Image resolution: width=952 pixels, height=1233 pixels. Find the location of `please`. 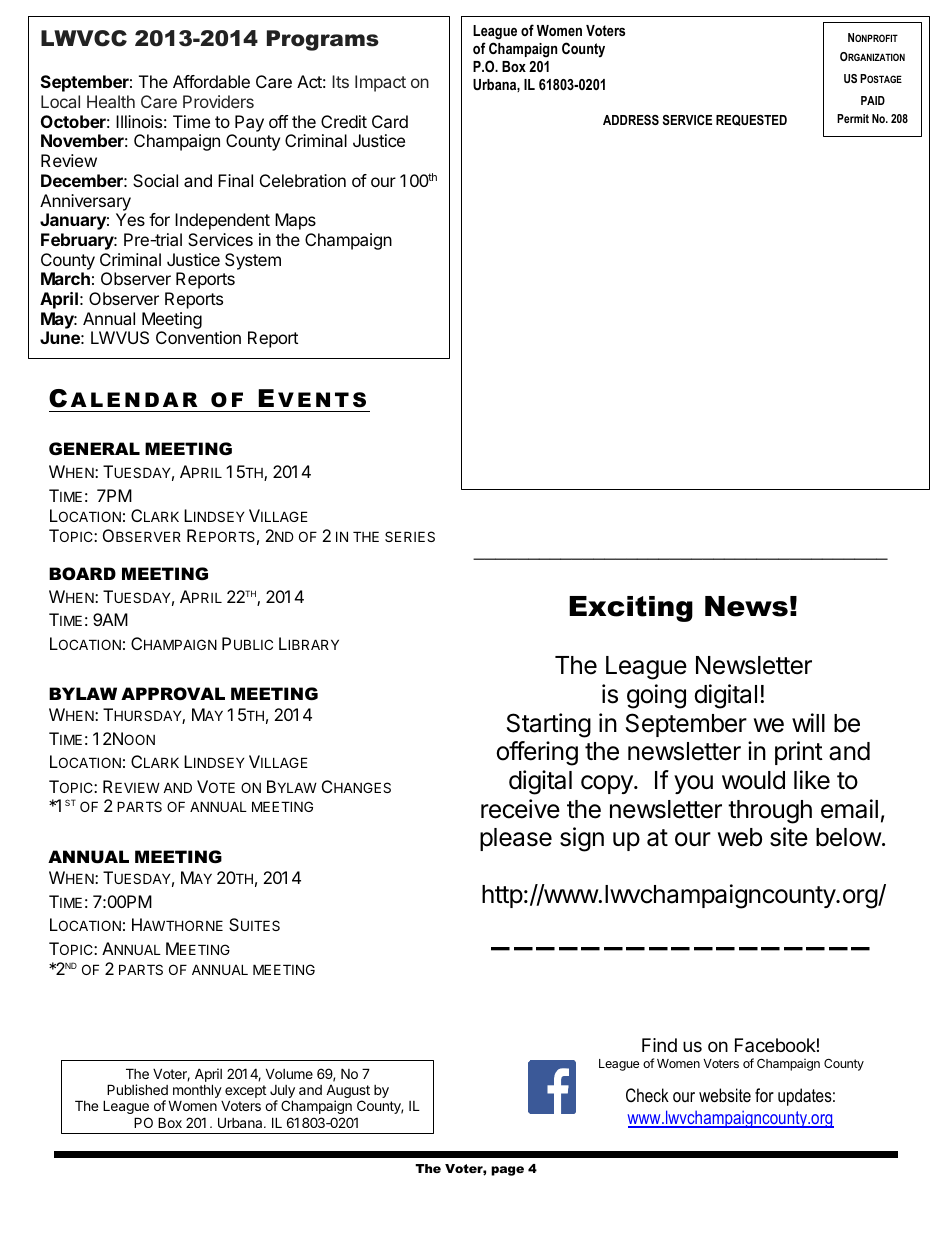

please is located at coordinates (516, 839).
